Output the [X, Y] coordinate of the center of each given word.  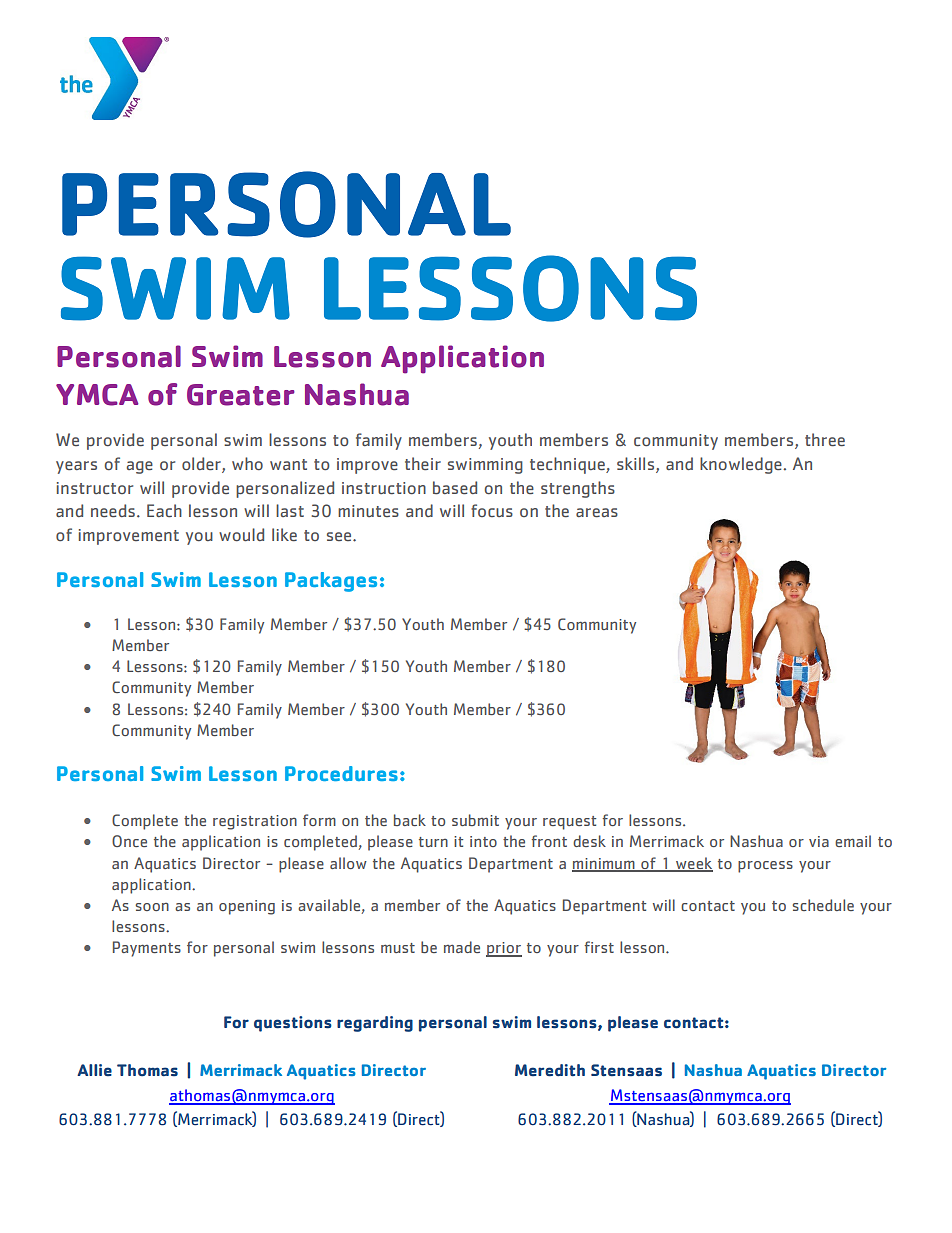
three [825, 440]
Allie [94, 1070]
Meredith [550, 1070]
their [423, 463]
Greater [241, 395]
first [599, 947]
